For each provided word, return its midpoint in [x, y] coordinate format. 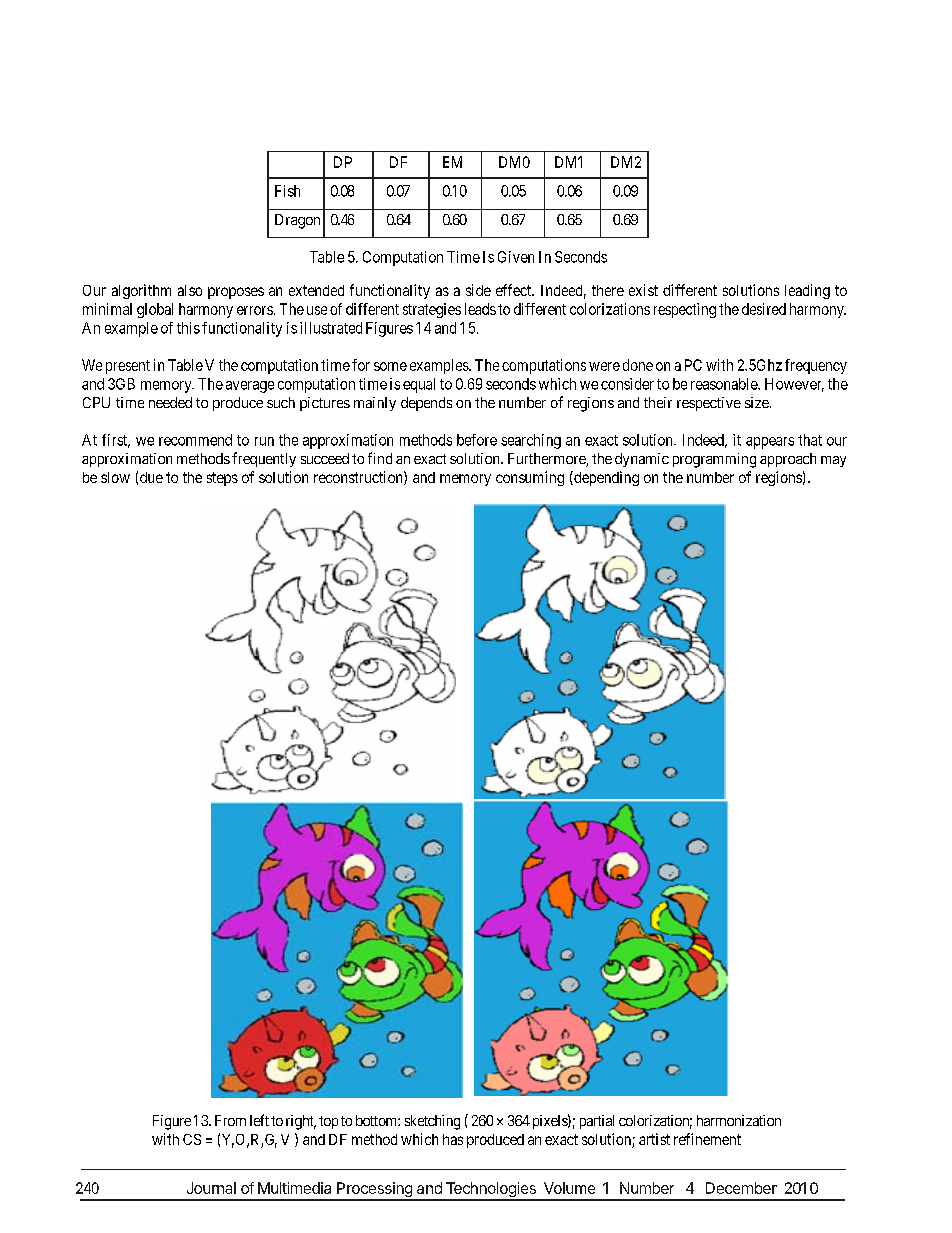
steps [222, 479]
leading [807, 291]
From [230, 1120]
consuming [530, 478]
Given [516, 257]
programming [714, 460]
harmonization [739, 1120]
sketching [432, 1122]
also [190, 290]
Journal [211, 1188]
